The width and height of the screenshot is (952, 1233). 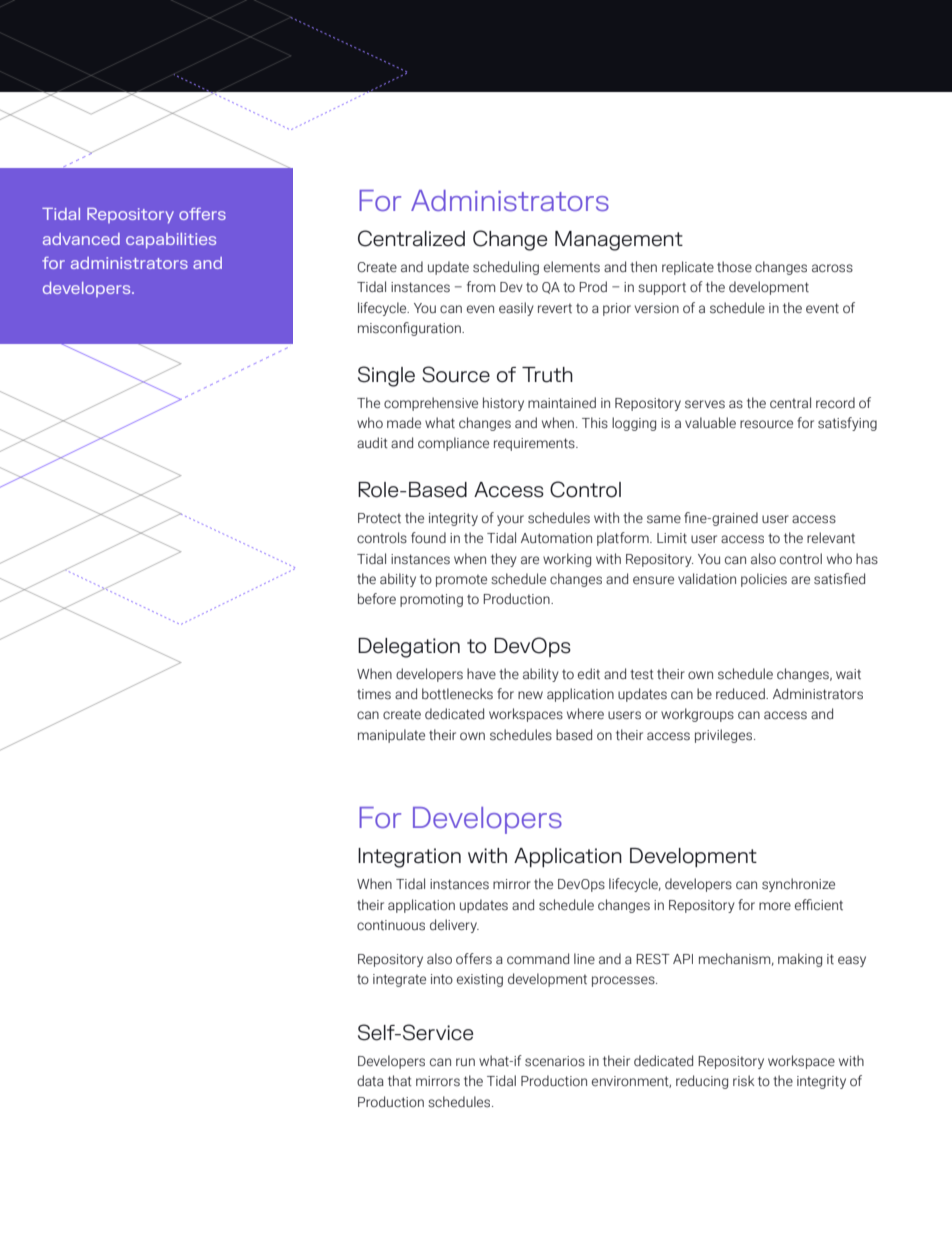 What do you see at coordinates (171, 240) in the screenshot?
I see `capabilities` at bounding box center [171, 240].
